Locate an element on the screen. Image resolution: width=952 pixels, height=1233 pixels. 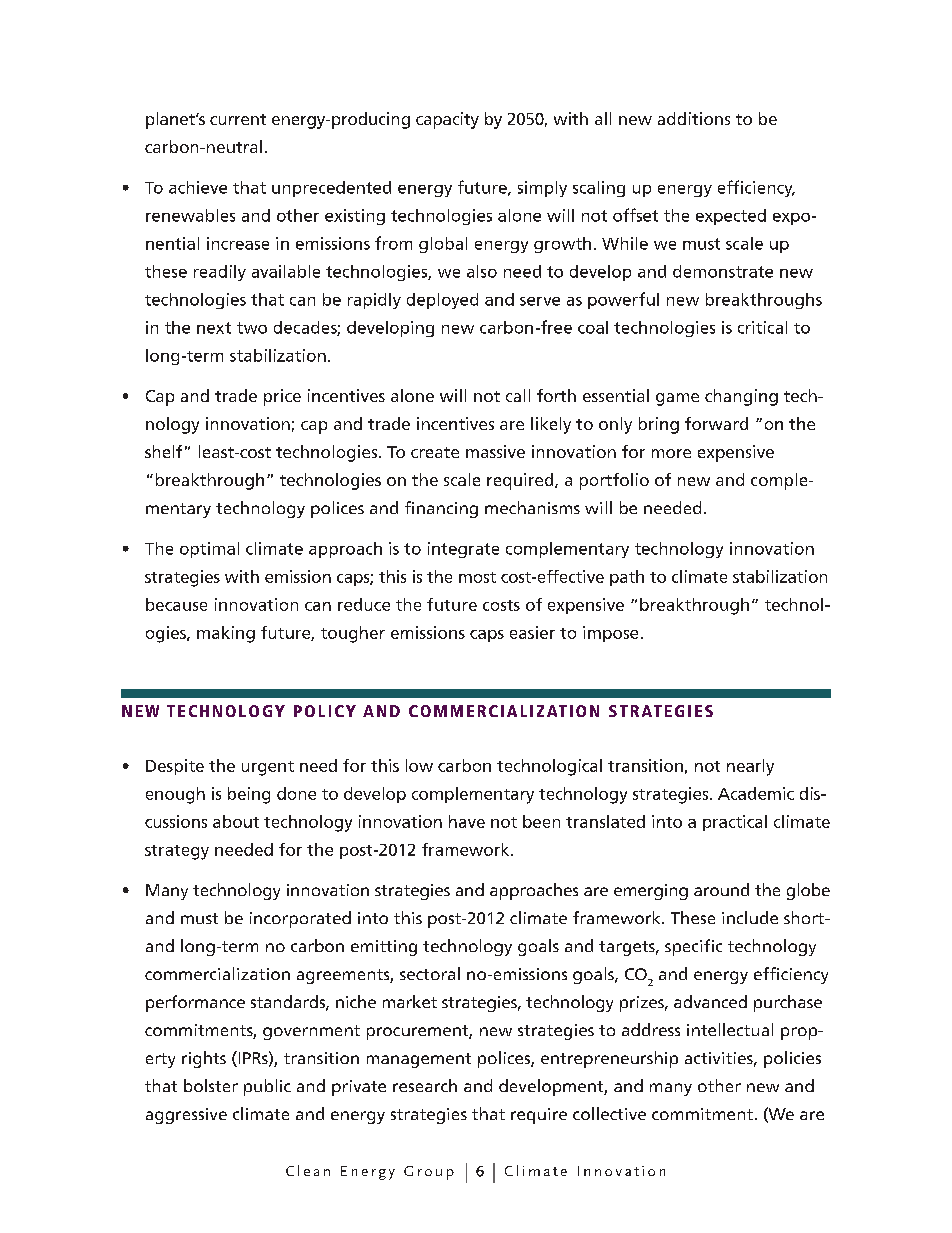
additions is located at coordinates (694, 118).
